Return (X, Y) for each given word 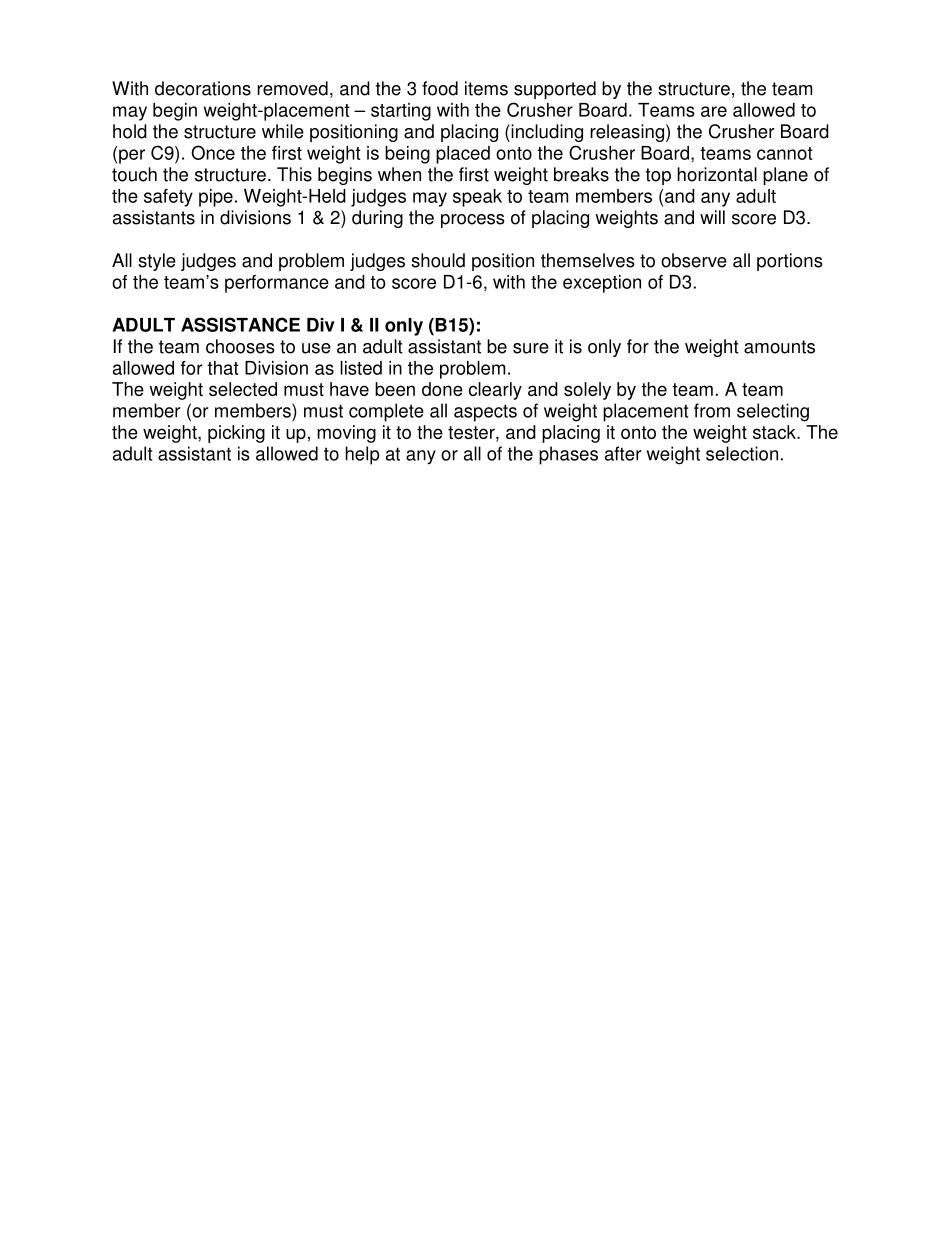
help (362, 455)
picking (236, 434)
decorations (203, 88)
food (440, 88)
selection (742, 453)
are (714, 111)
